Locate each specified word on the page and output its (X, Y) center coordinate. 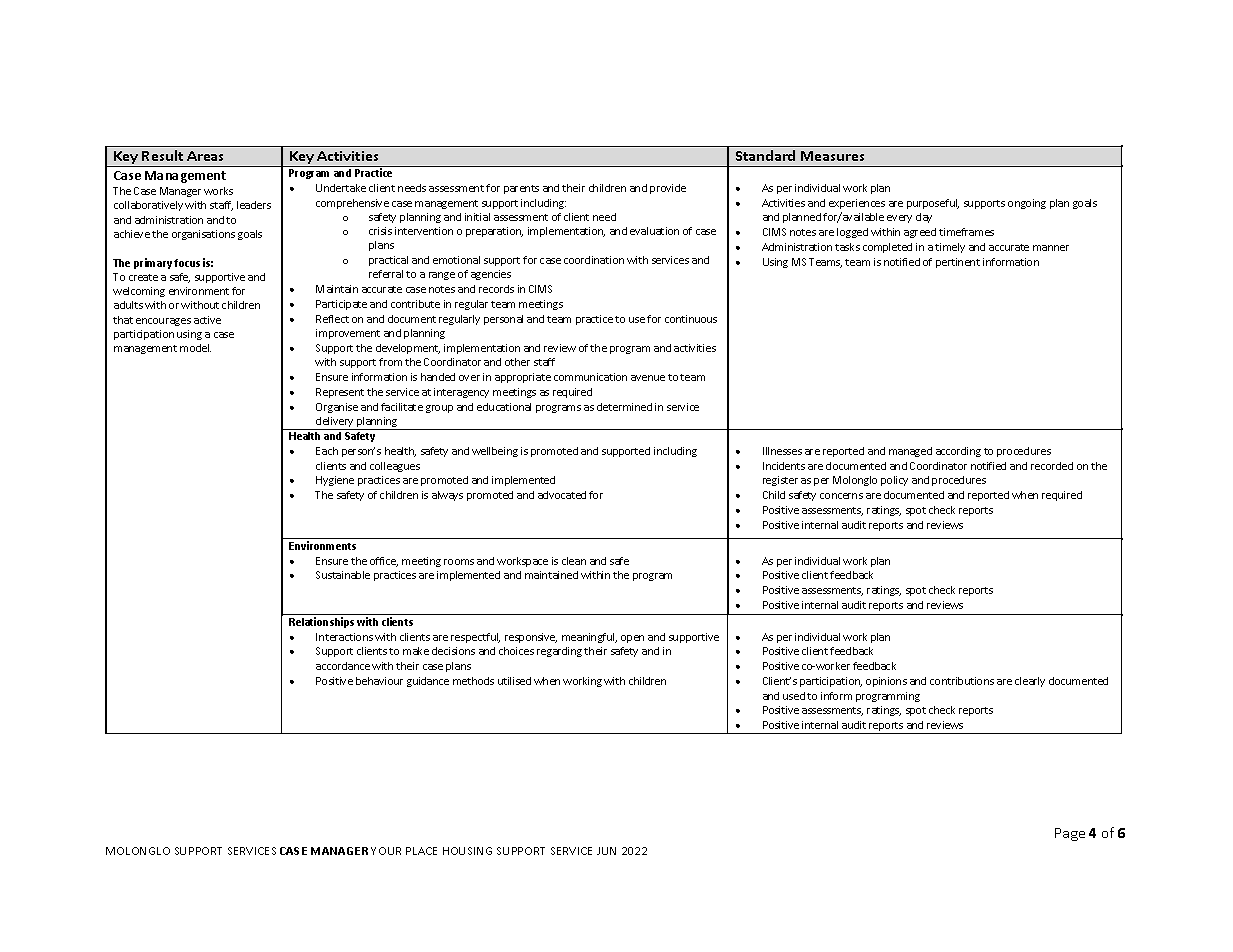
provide (668, 189)
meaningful (589, 638)
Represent (340, 393)
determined (624, 407)
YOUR (386, 851)
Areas (205, 156)
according (958, 452)
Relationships (321, 622)
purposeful (933, 204)
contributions (962, 681)
